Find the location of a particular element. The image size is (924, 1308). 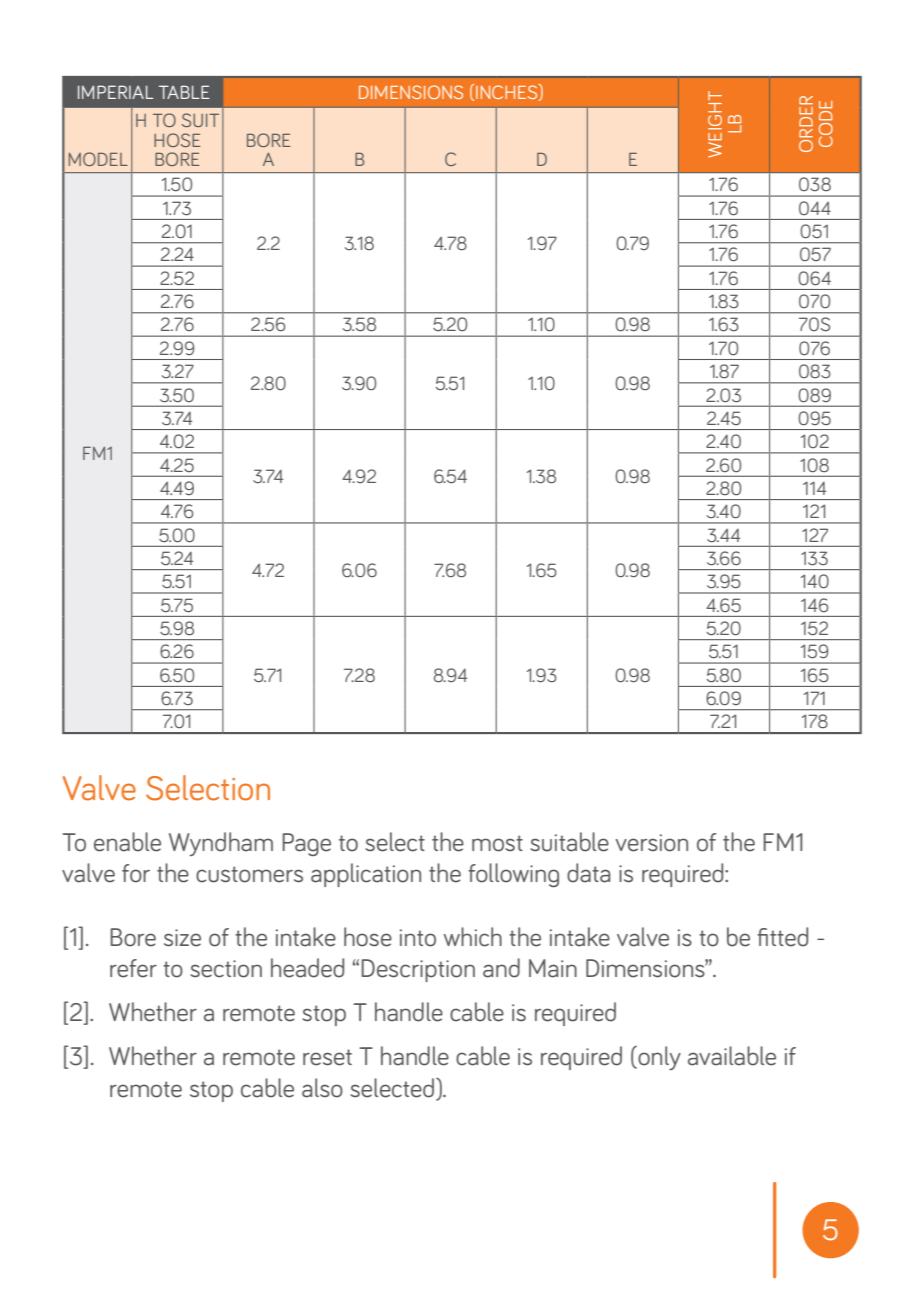

Wyndham is located at coordinates (221, 844).
